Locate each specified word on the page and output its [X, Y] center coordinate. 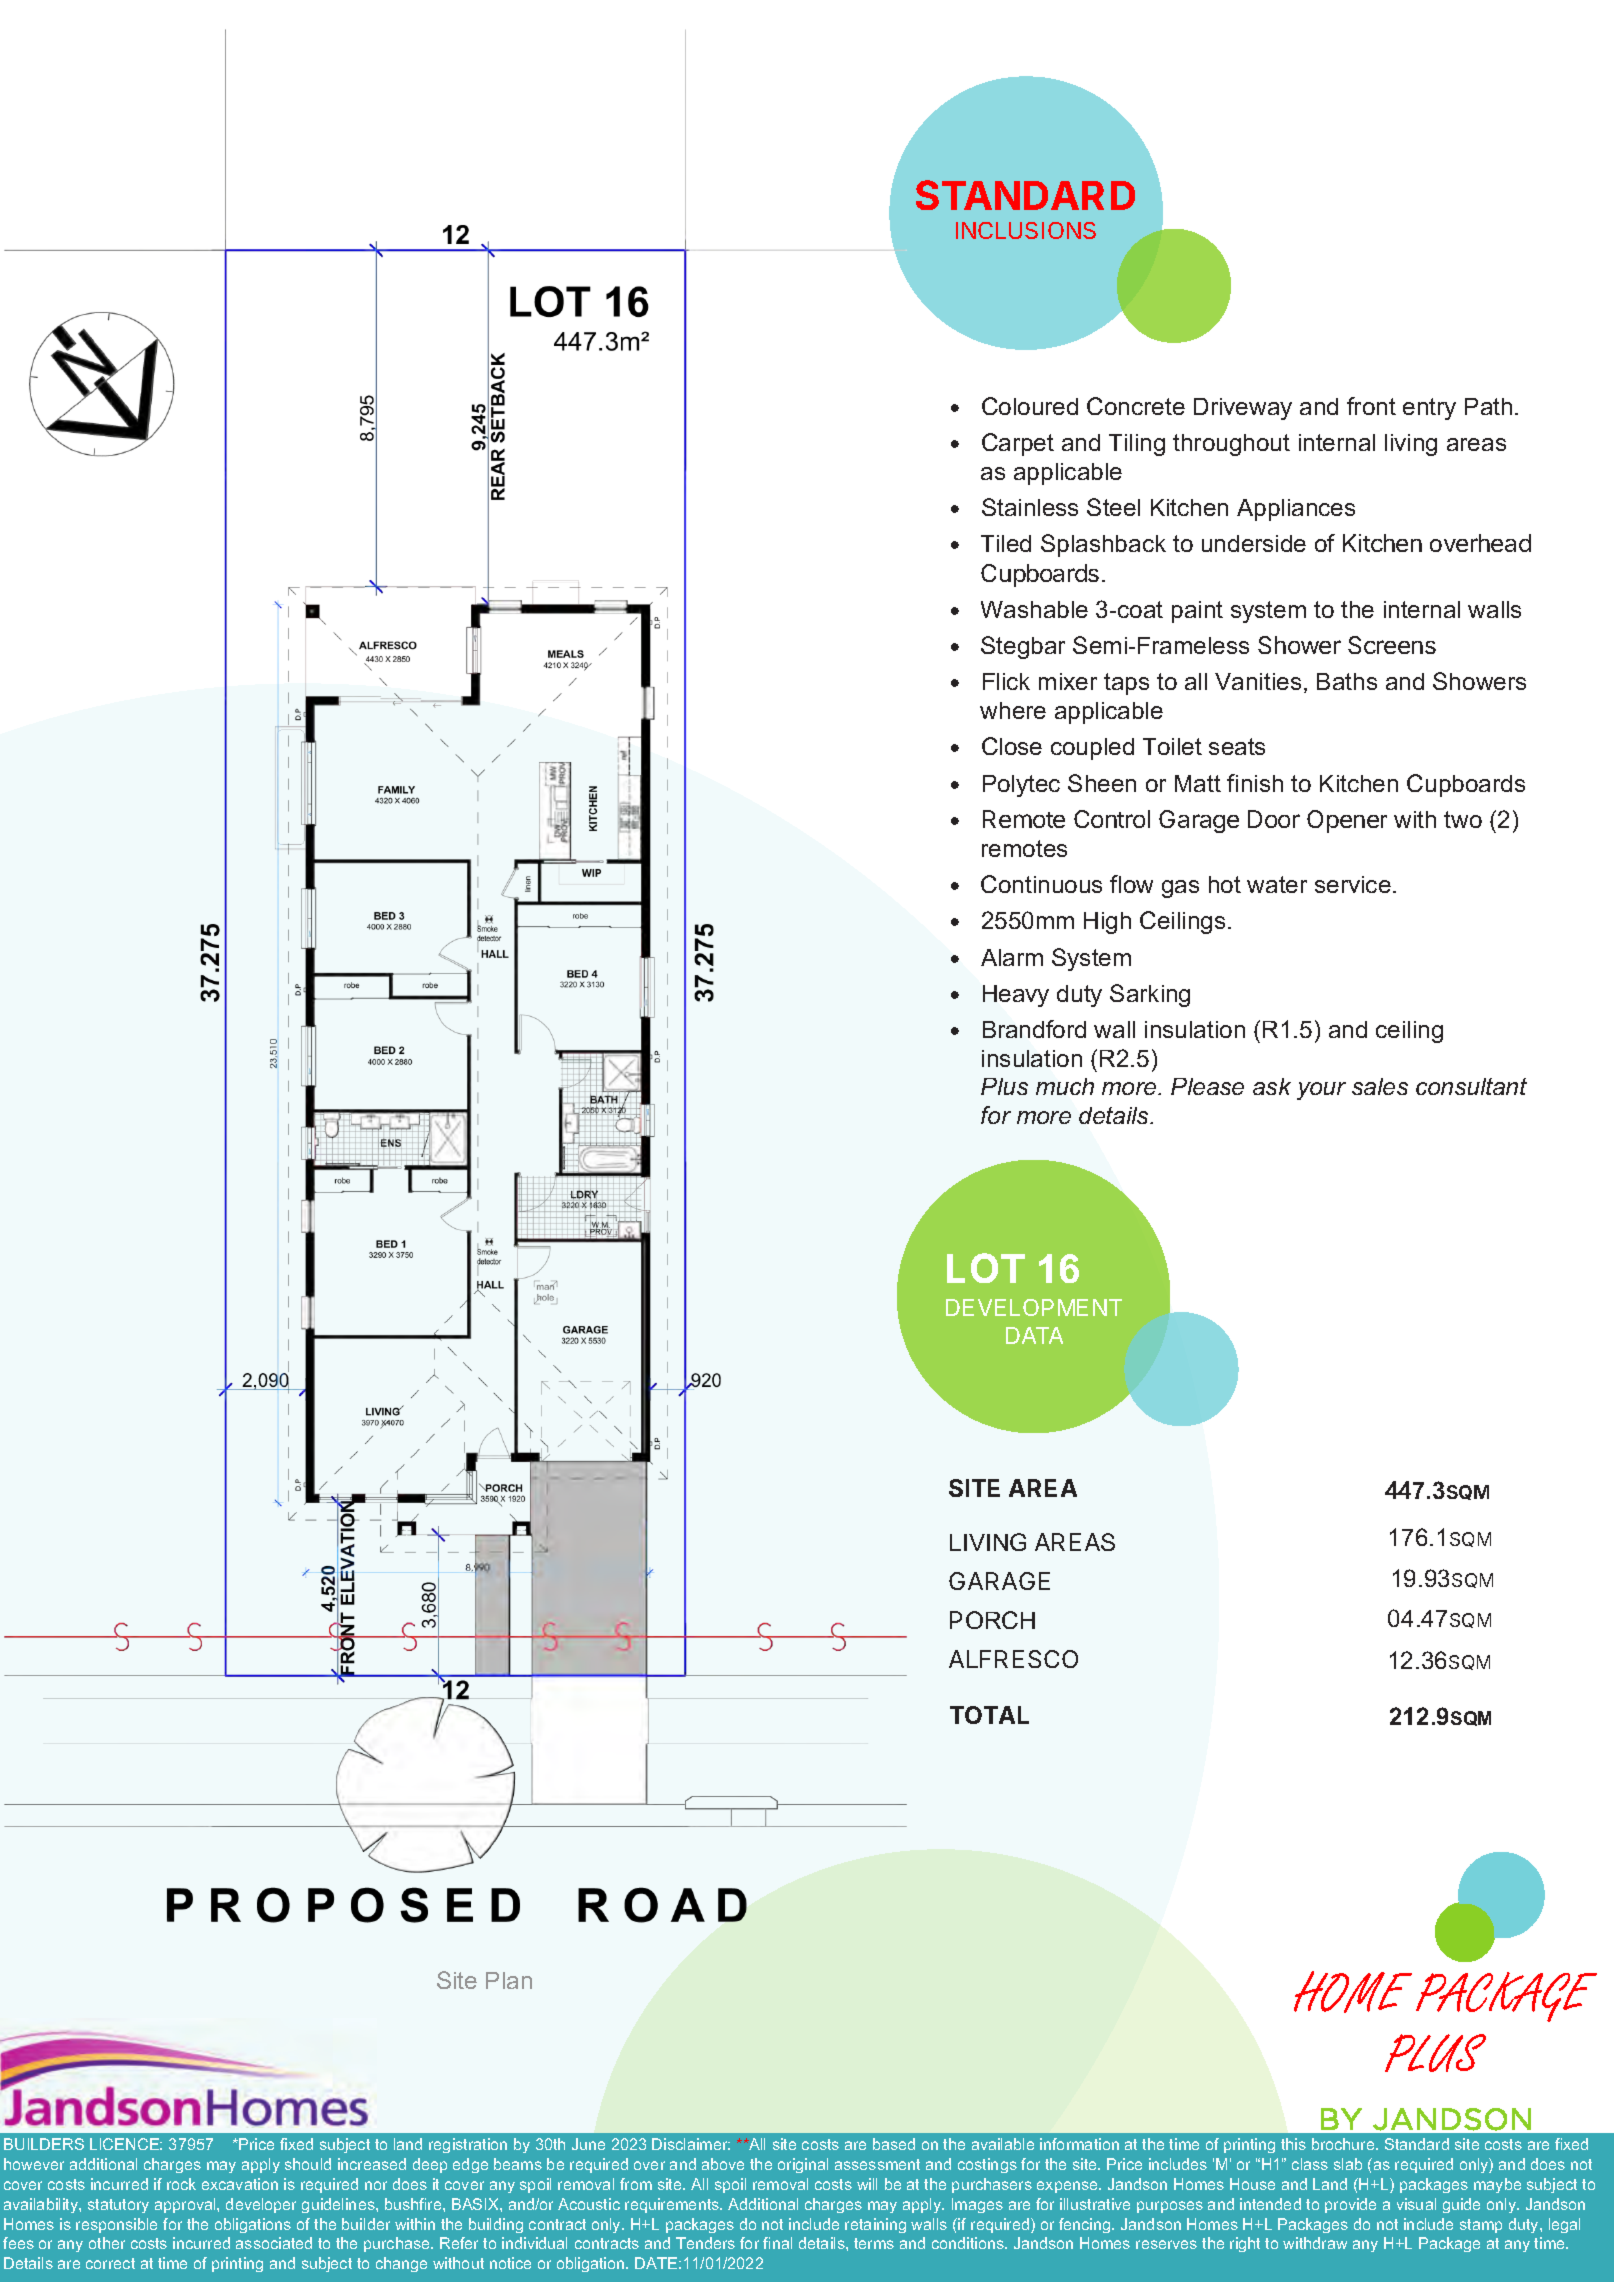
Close [1012, 746]
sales [1380, 1086]
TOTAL [989, 1715]
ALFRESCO [1013, 1659]
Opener [1347, 821]
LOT [986, 1268]
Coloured [1030, 406]
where [1013, 710]
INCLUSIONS [1026, 230]
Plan [509, 1980]
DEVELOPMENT [1034, 1307]
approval [186, 2205]
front [1371, 406]
